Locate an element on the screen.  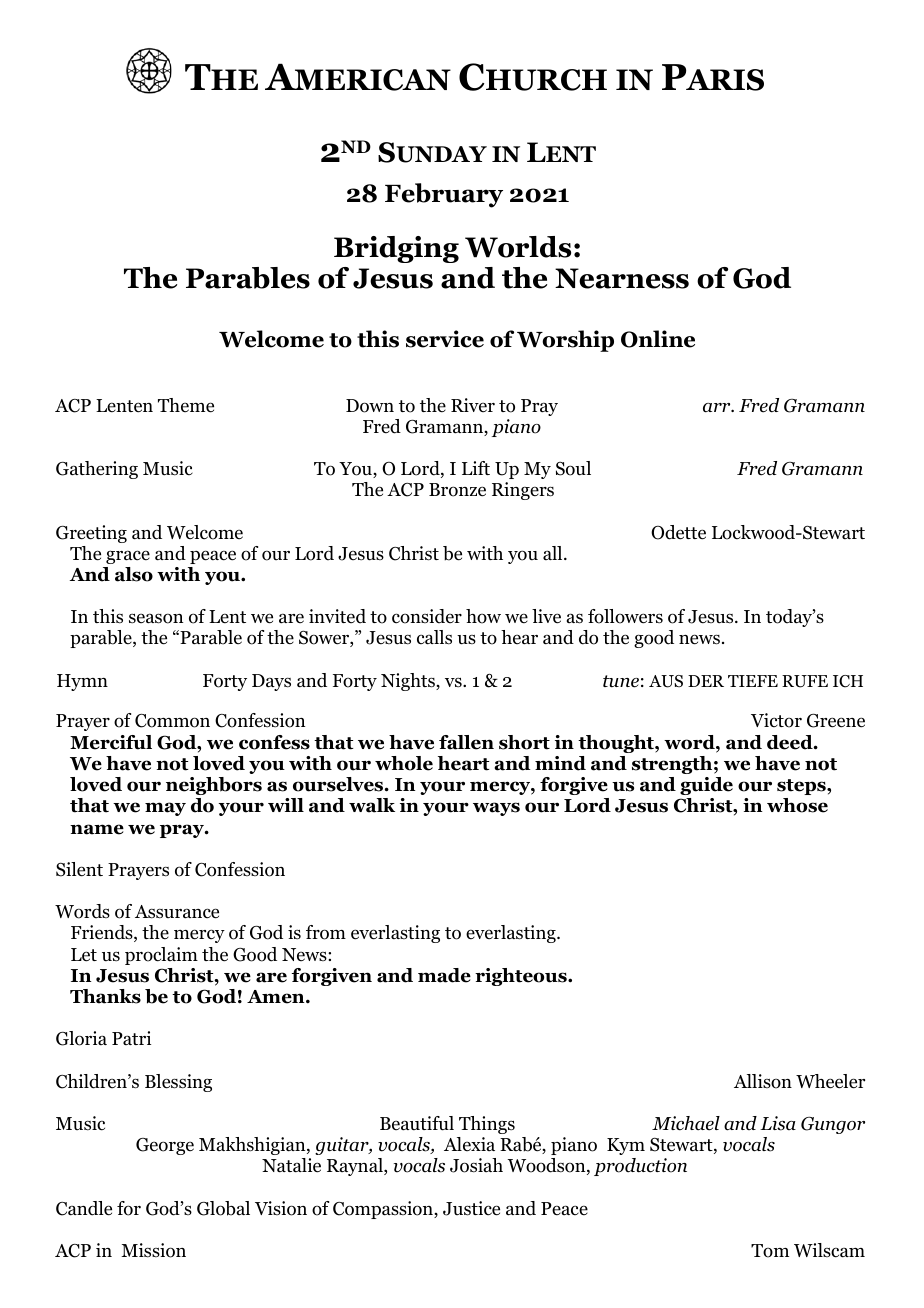
February is located at coordinates (444, 195).
